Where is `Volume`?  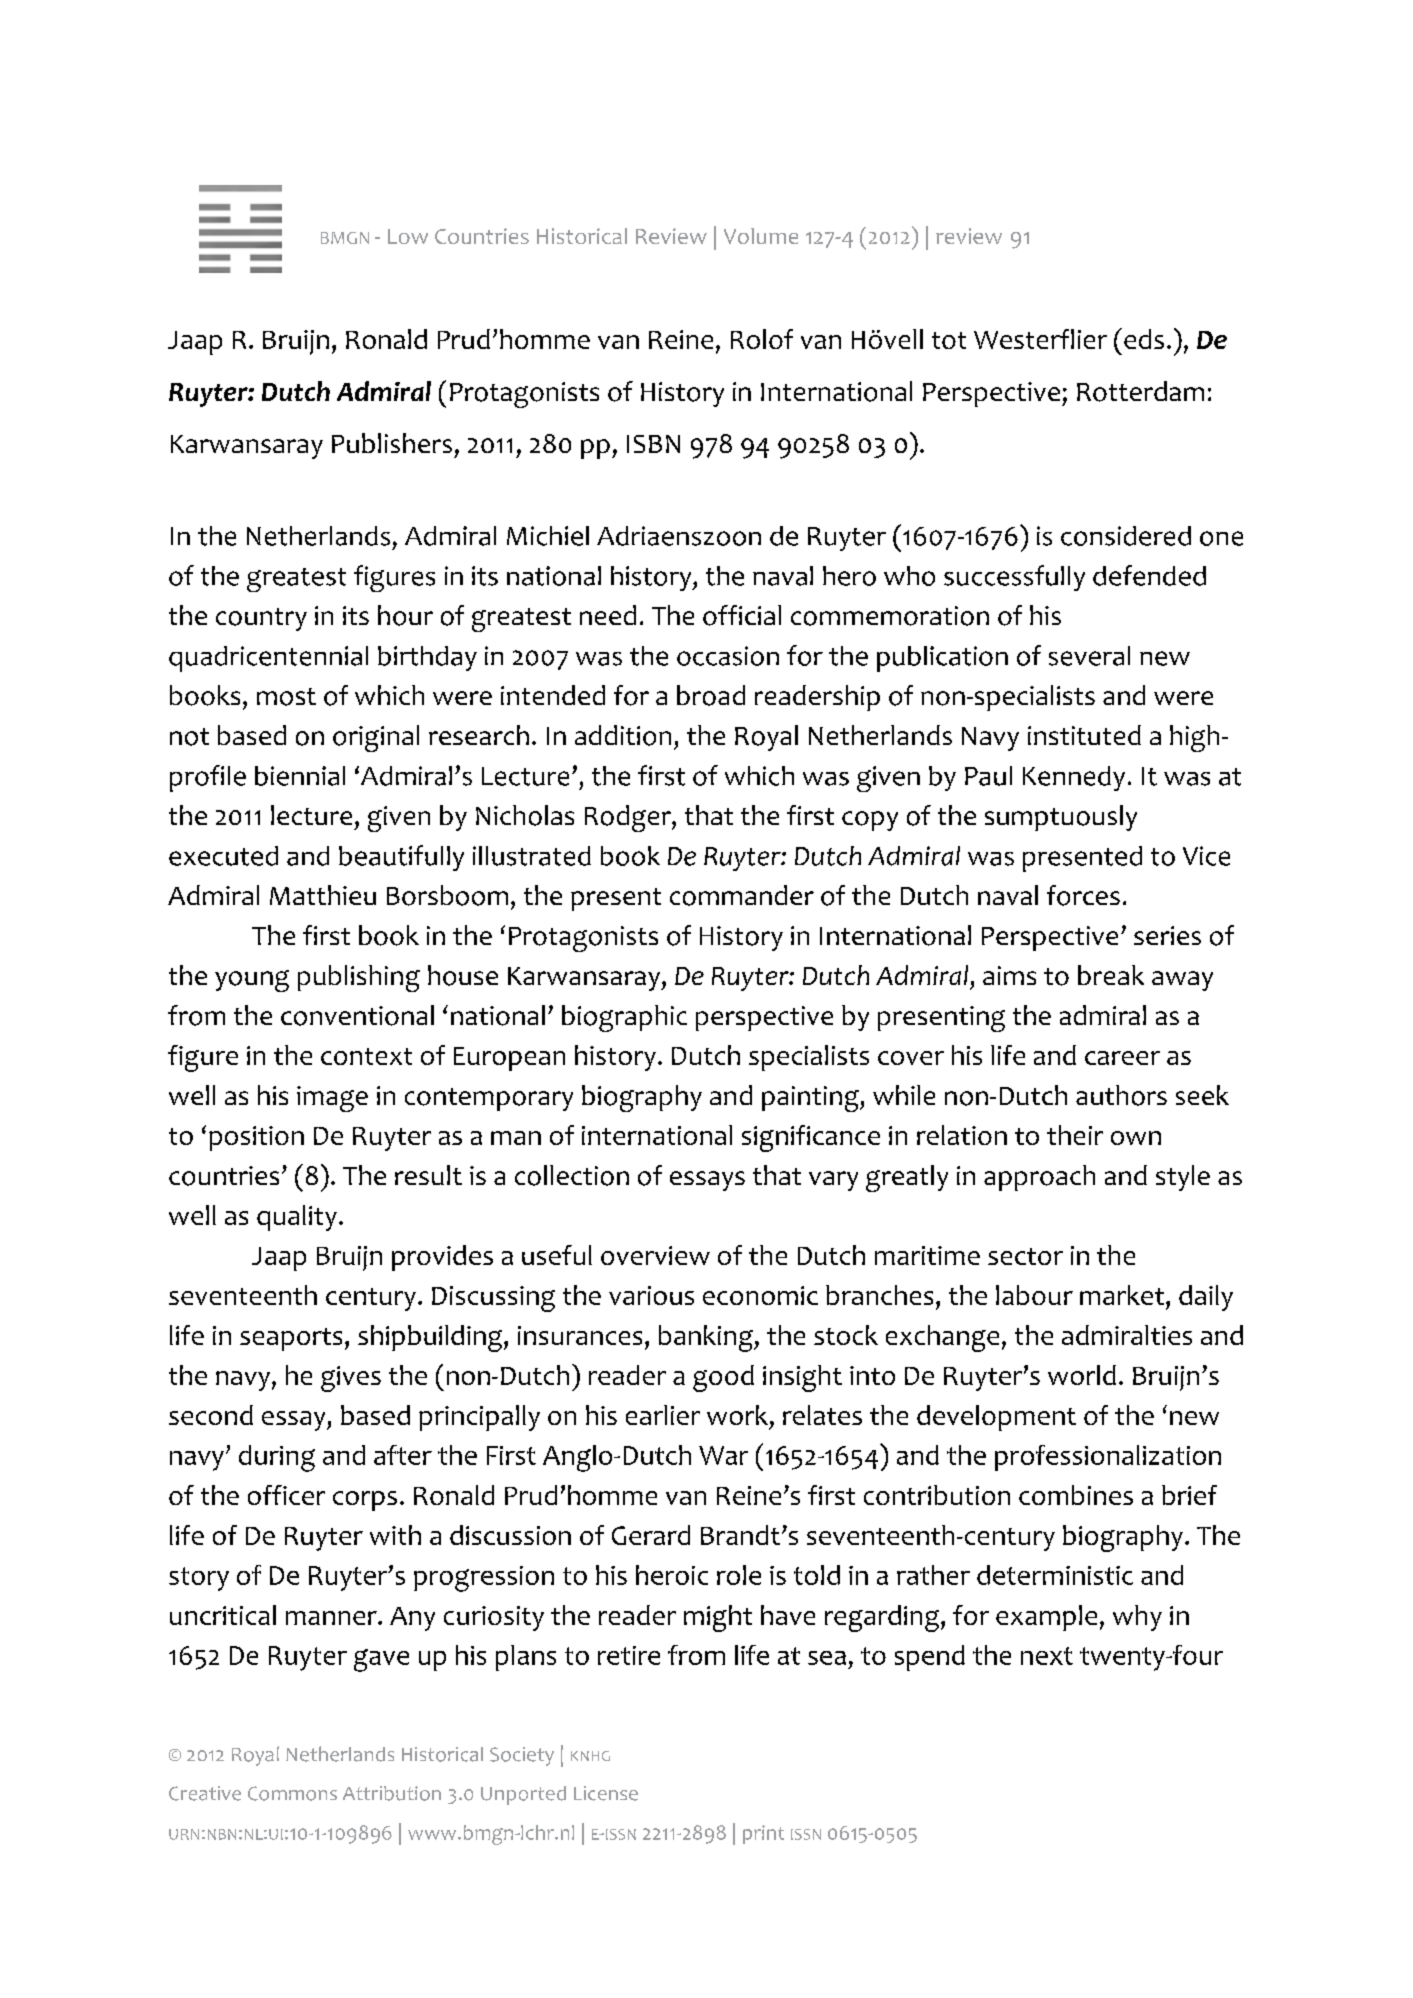 Volume is located at coordinates (761, 236).
